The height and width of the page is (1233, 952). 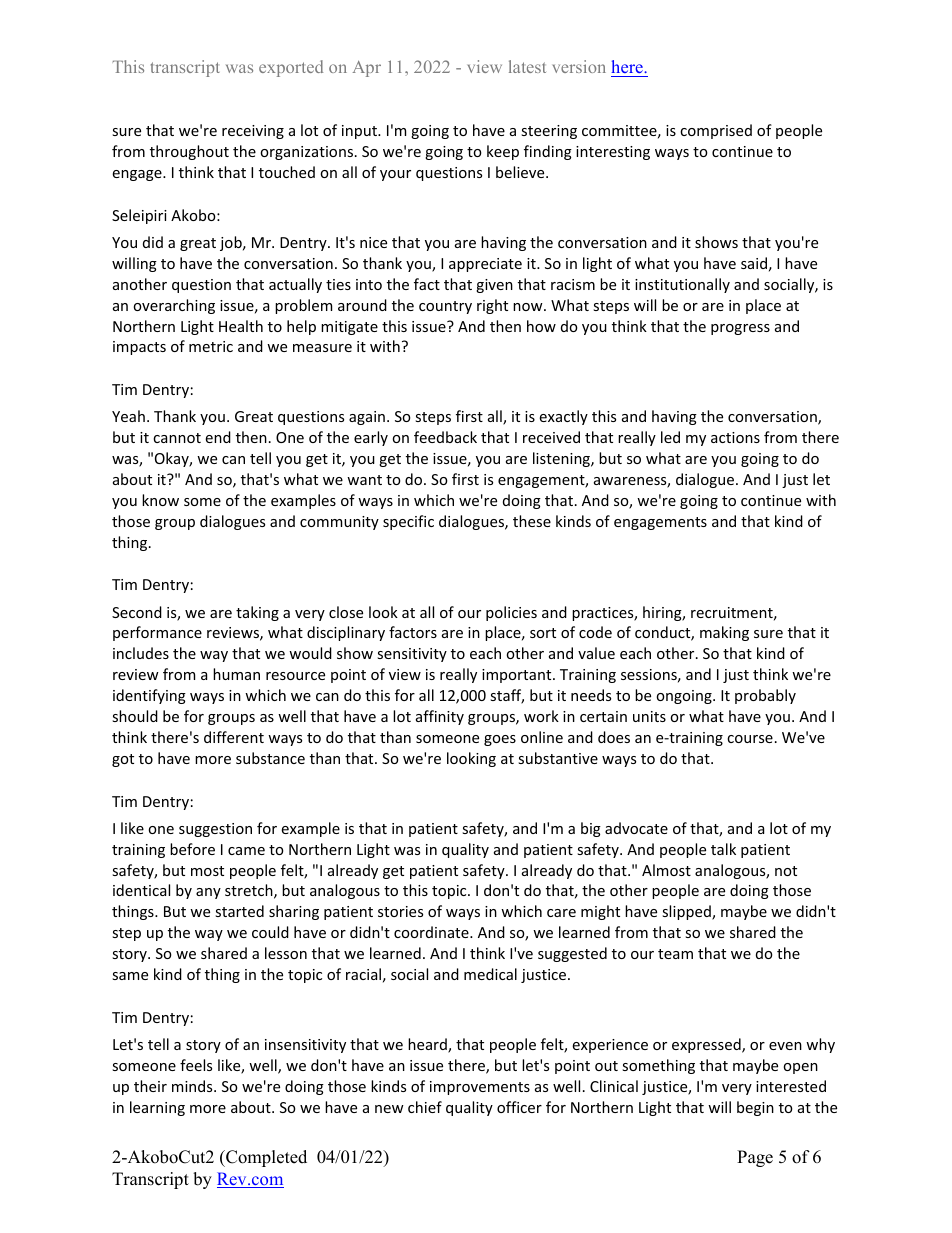 I want to click on before, so click(x=192, y=849).
